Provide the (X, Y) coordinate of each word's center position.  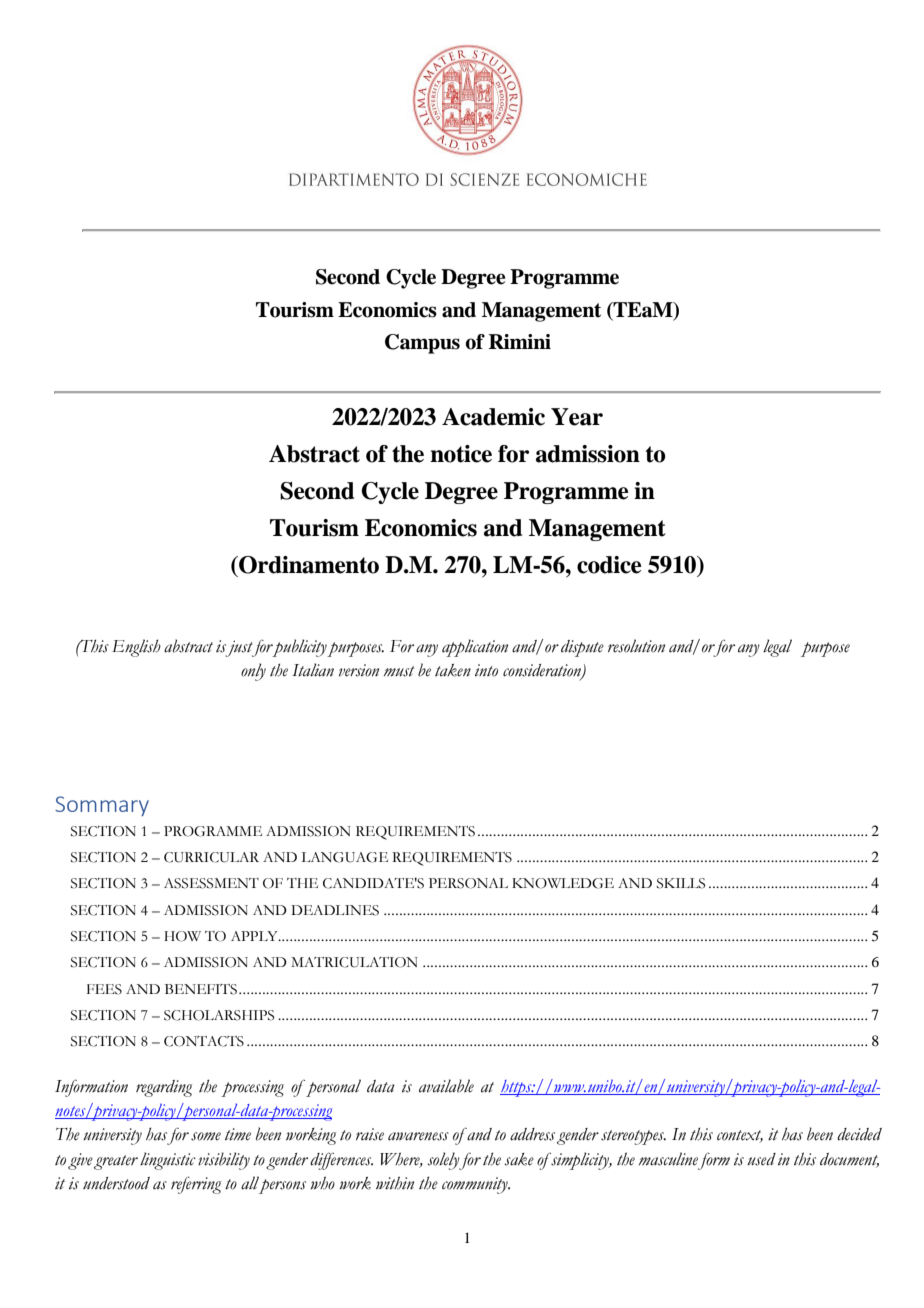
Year (577, 417)
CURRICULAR (211, 857)
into (486, 670)
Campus (422, 344)
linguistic (168, 1161)
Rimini (520, 341)
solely (443, 1161)
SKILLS (681, 883)
